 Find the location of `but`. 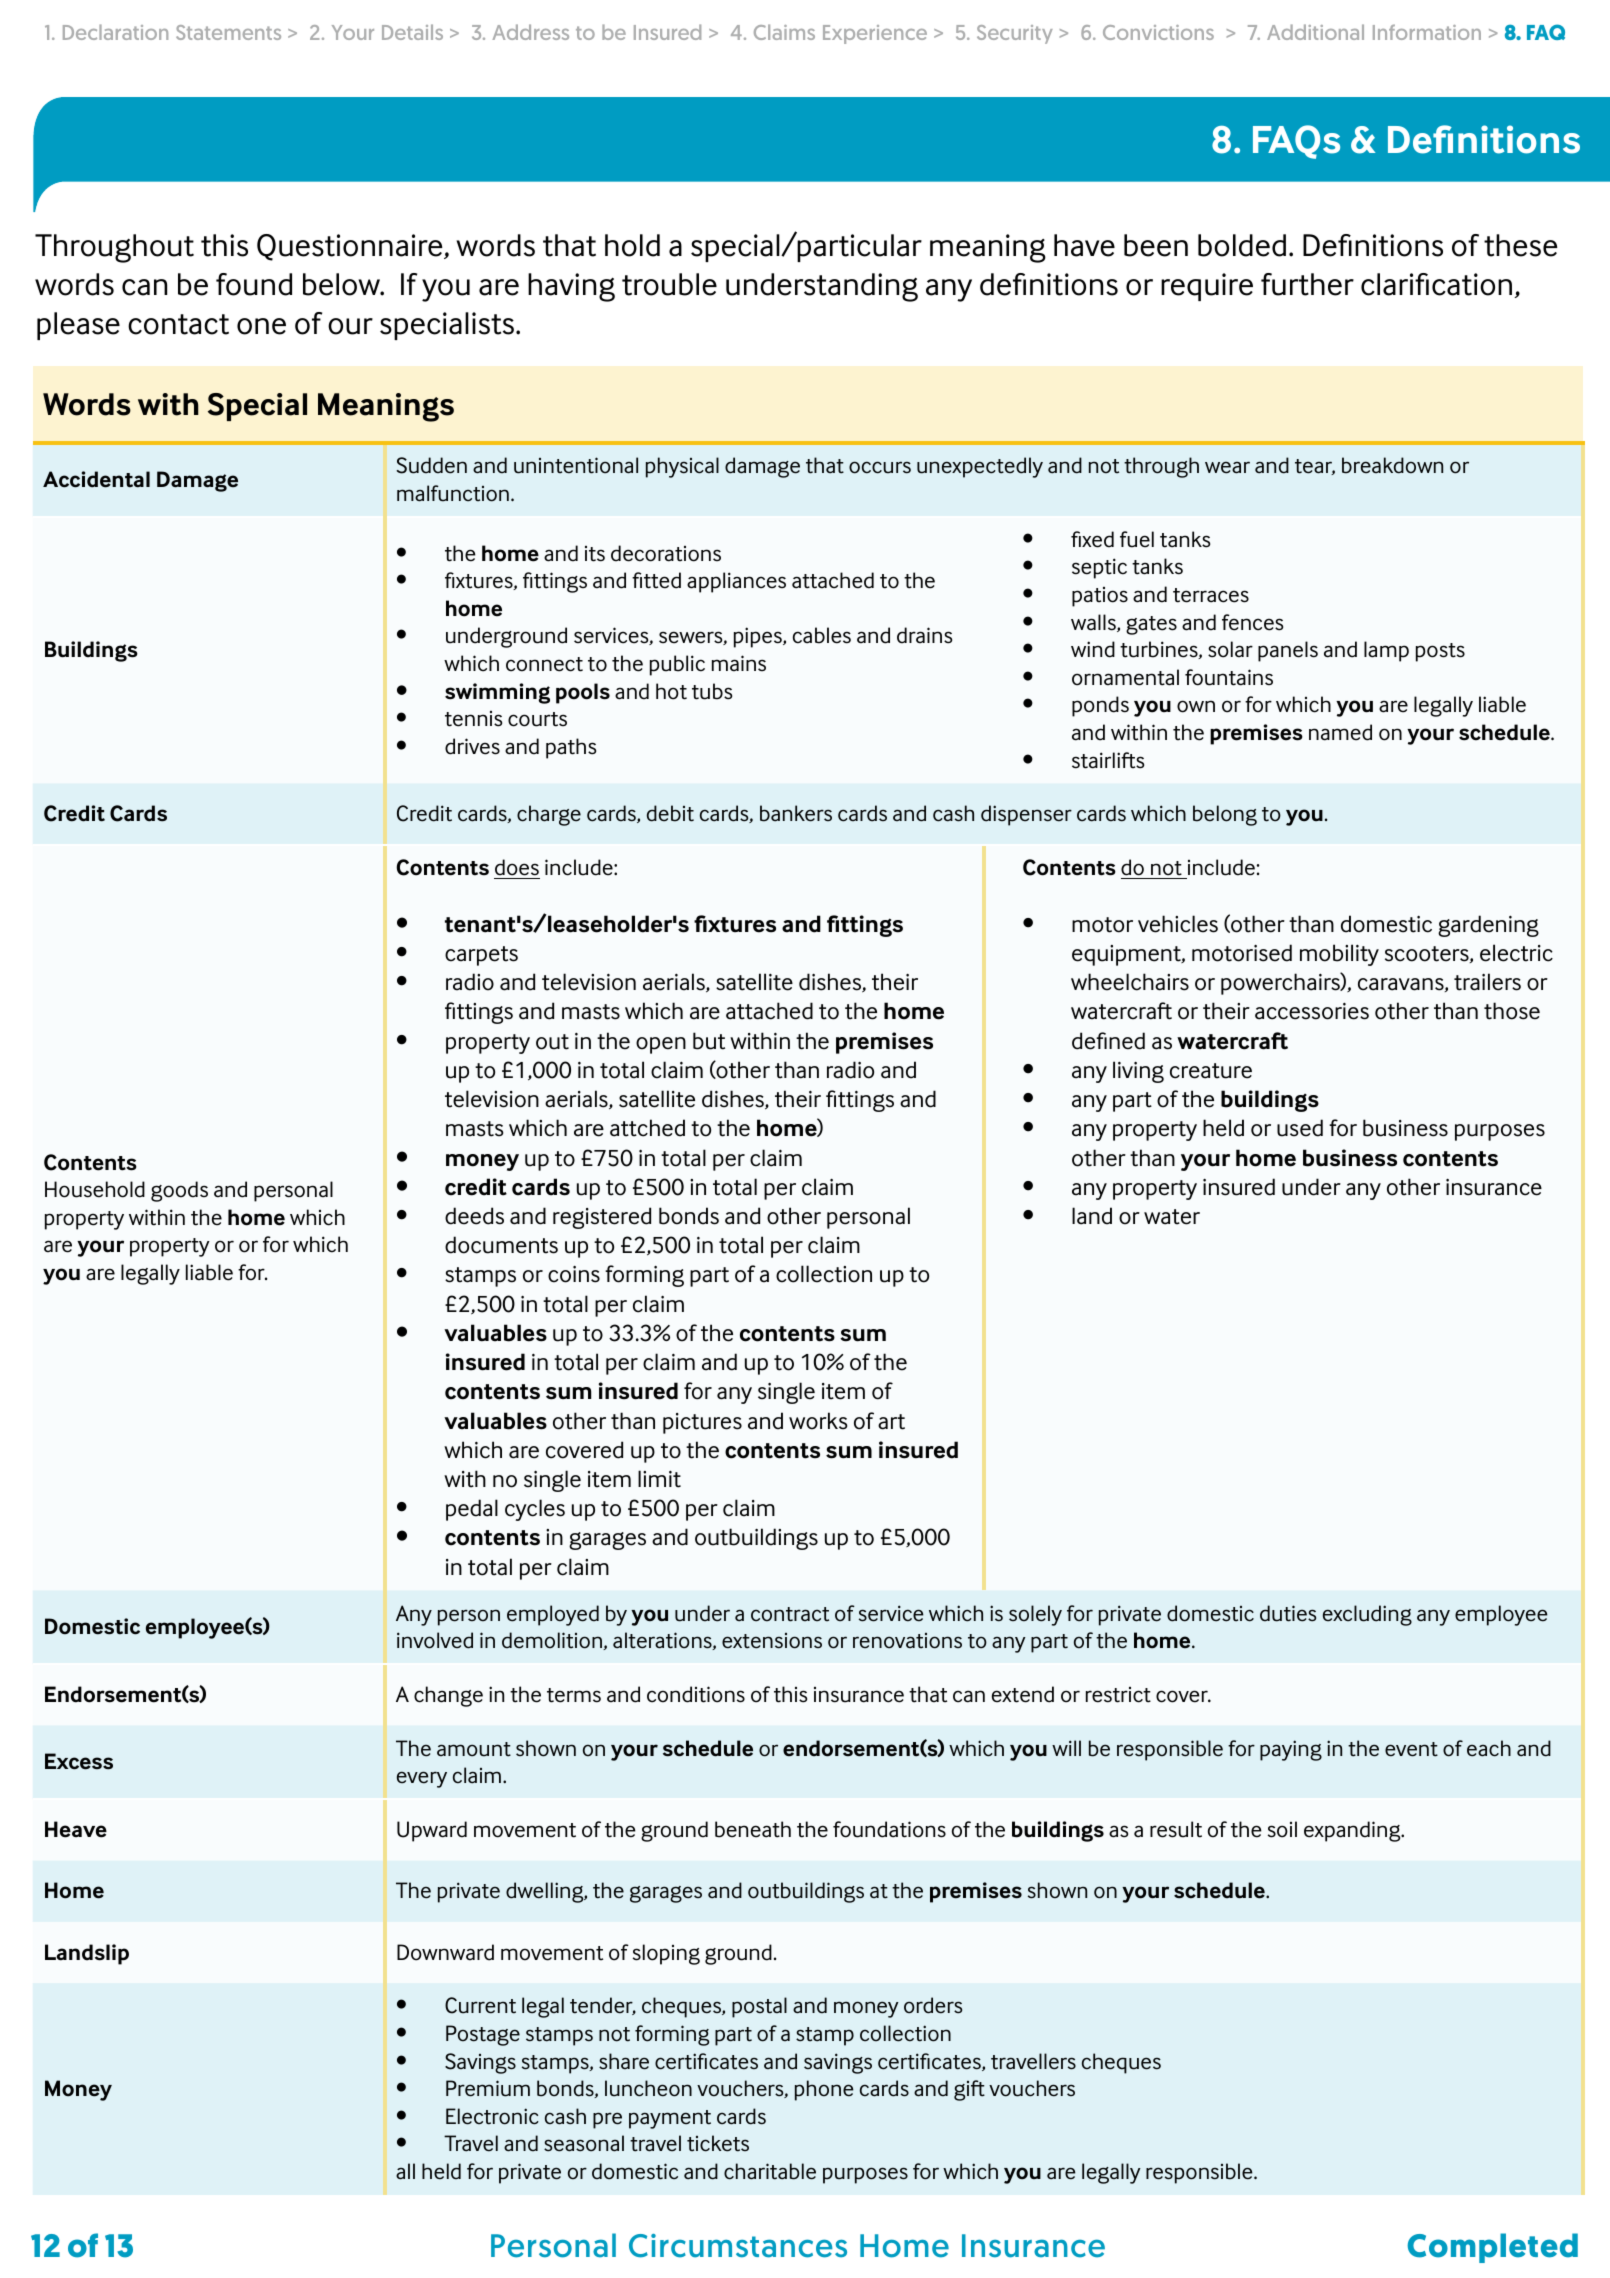

but is located at coordinates (709, 1041).
